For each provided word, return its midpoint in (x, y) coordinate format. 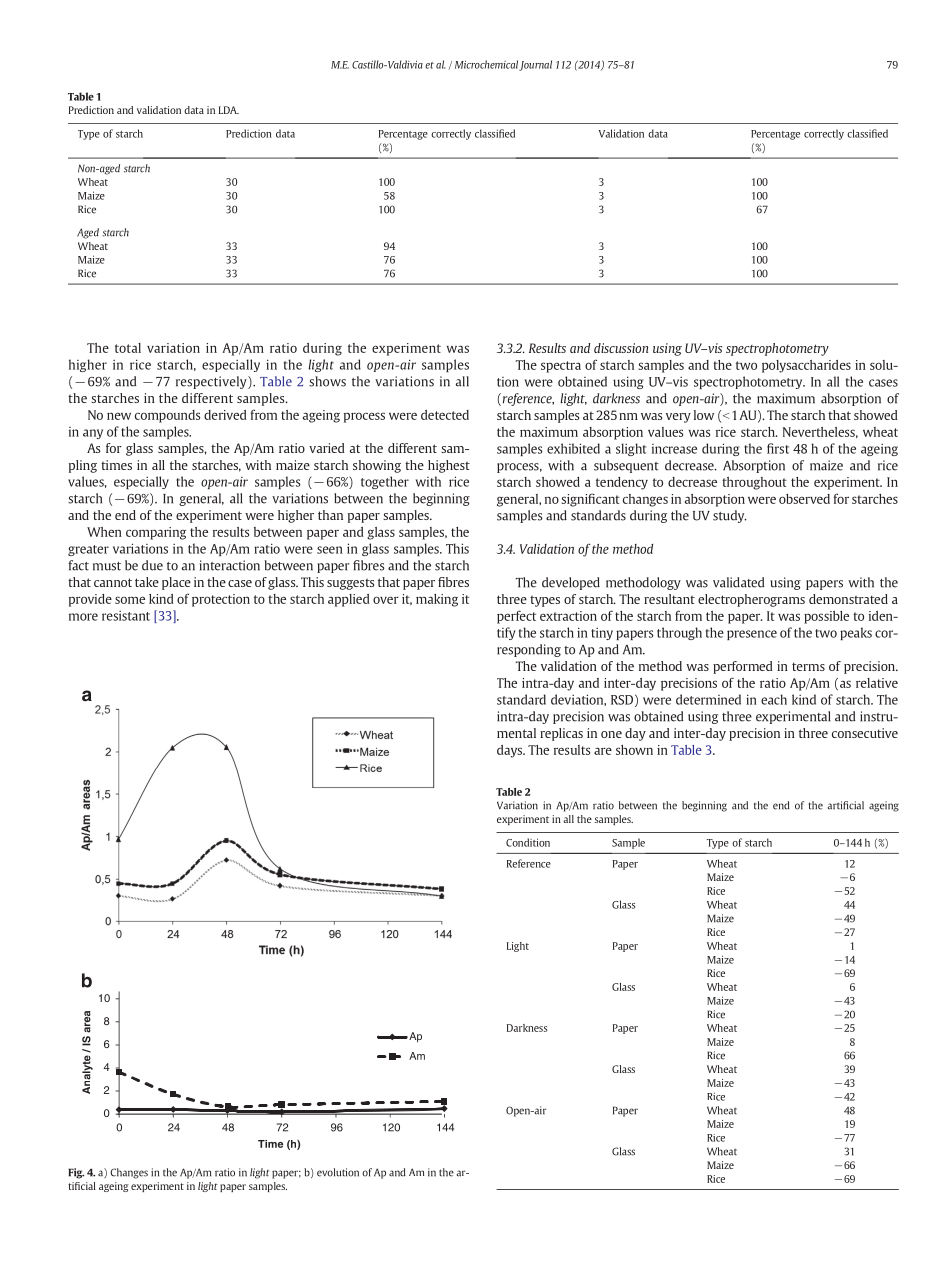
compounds (167, 416)
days (510, 751)
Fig (76, 1173)
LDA (229, 110)
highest (449, 466)
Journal (535, 65)
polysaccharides (806, 366)
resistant (126, 615)
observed (804, 499)
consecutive (865, 733)
